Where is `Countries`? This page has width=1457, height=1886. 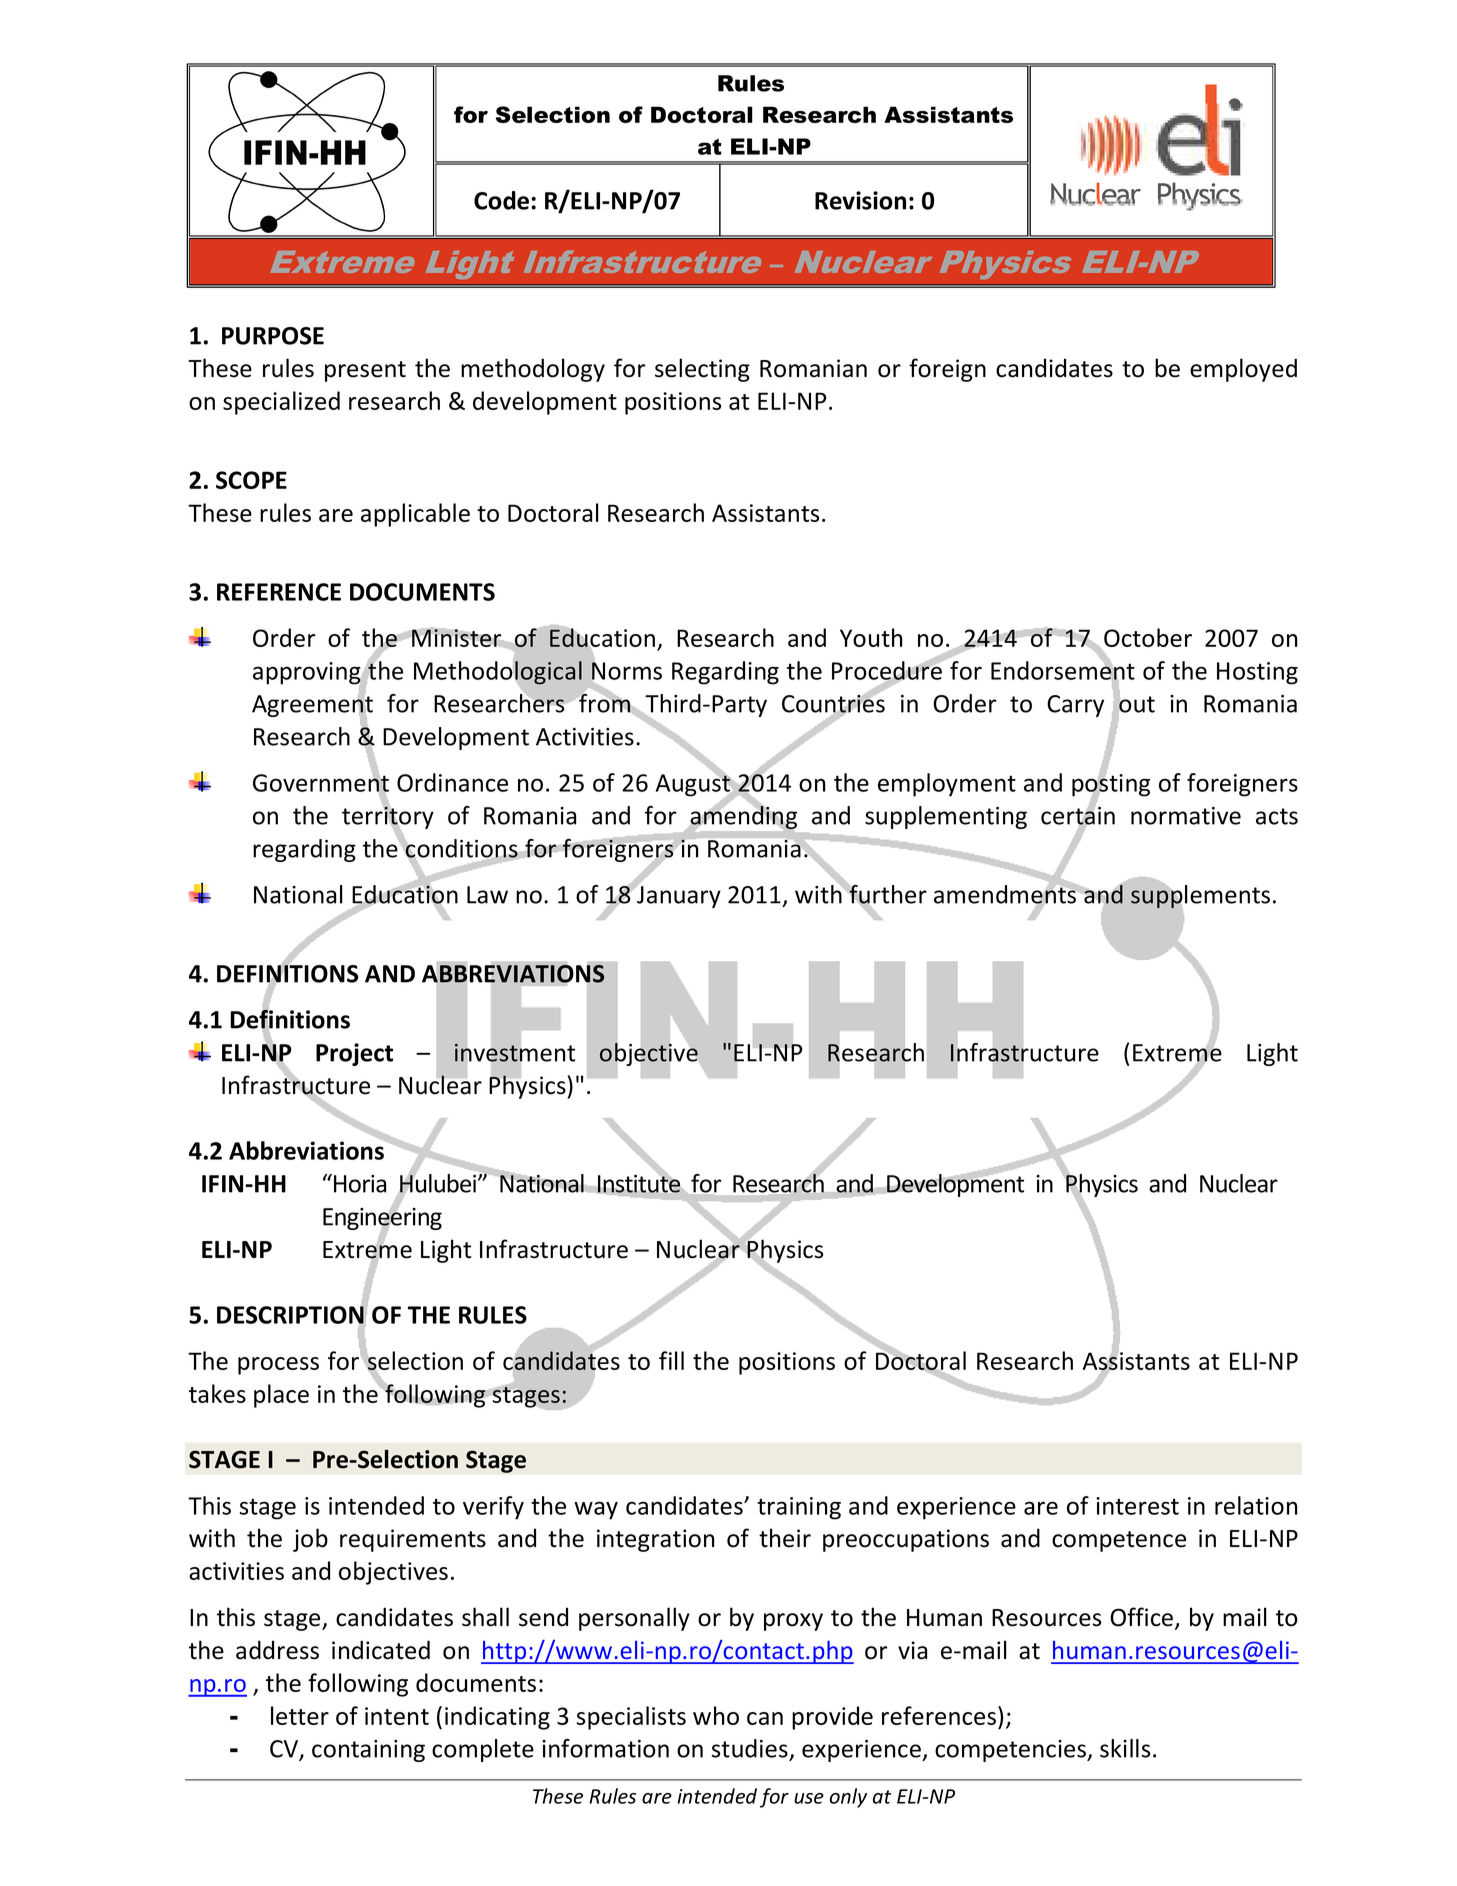
Countries is located at coordinates (833, 704).
